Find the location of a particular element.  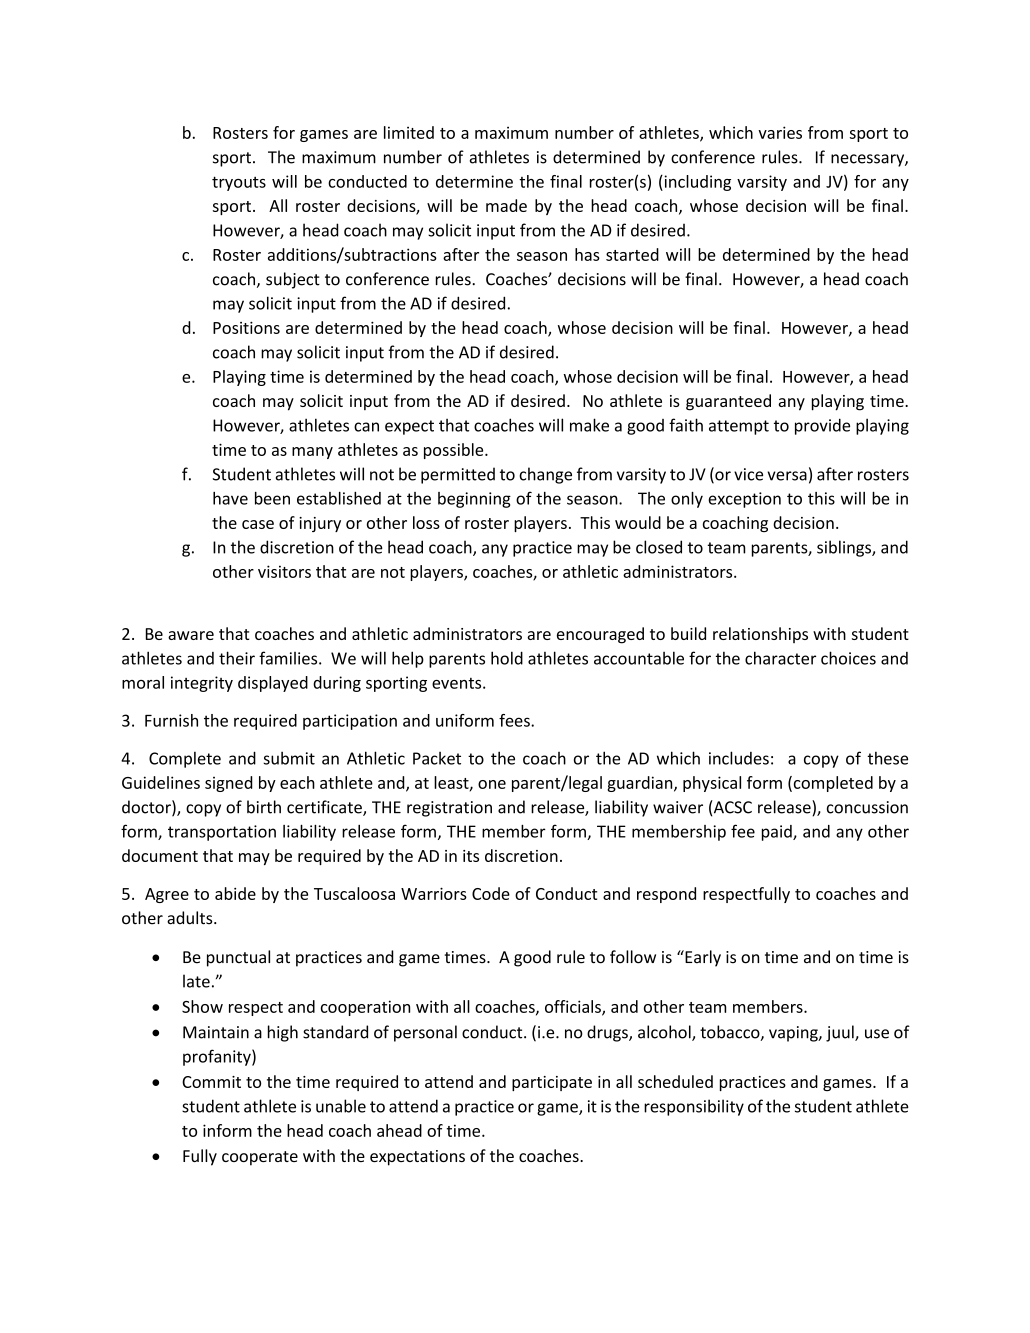

made is located at coordinates (506, 205).
